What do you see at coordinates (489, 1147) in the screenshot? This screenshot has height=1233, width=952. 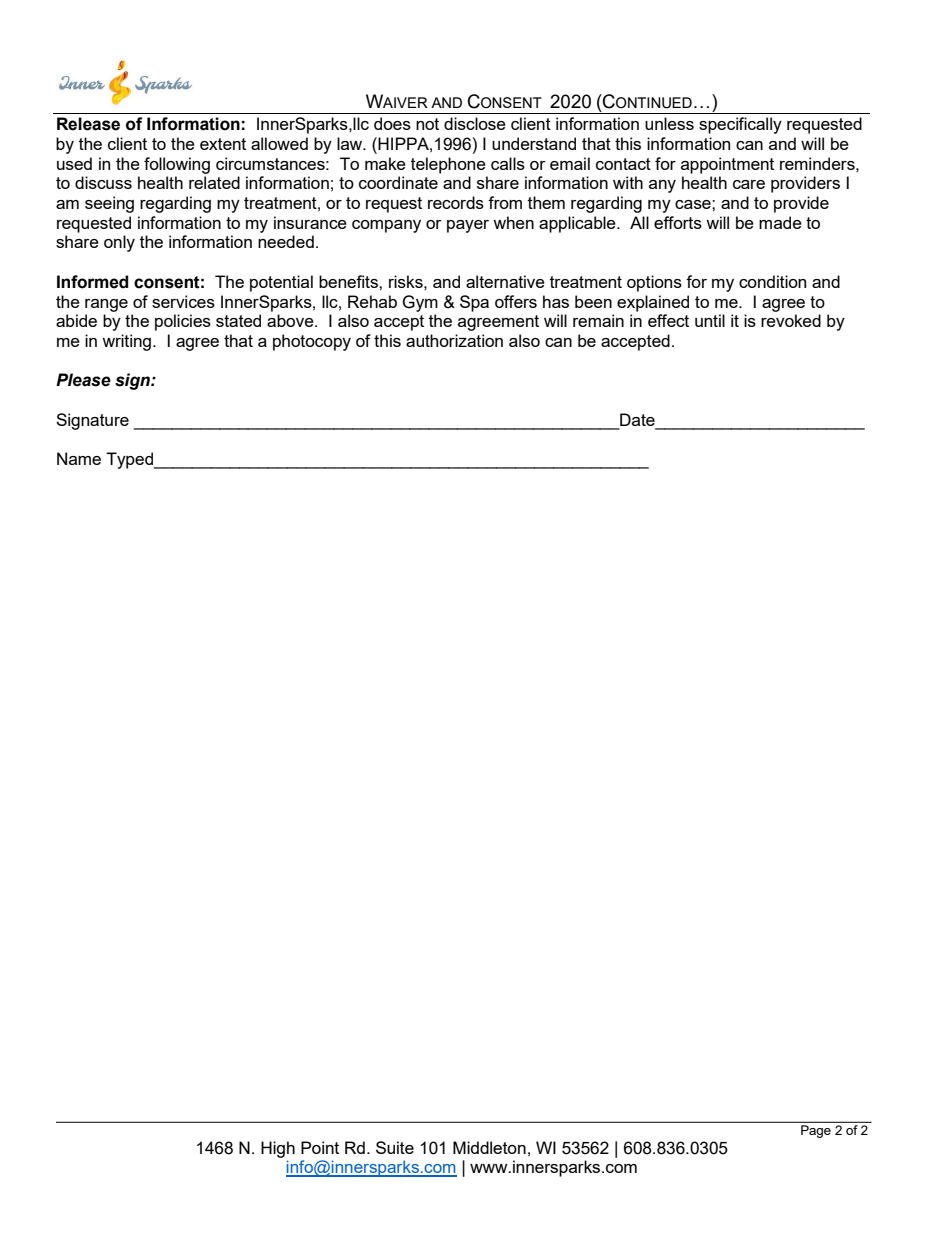 I see `Middleton` at bounding box center [489, 1147].
